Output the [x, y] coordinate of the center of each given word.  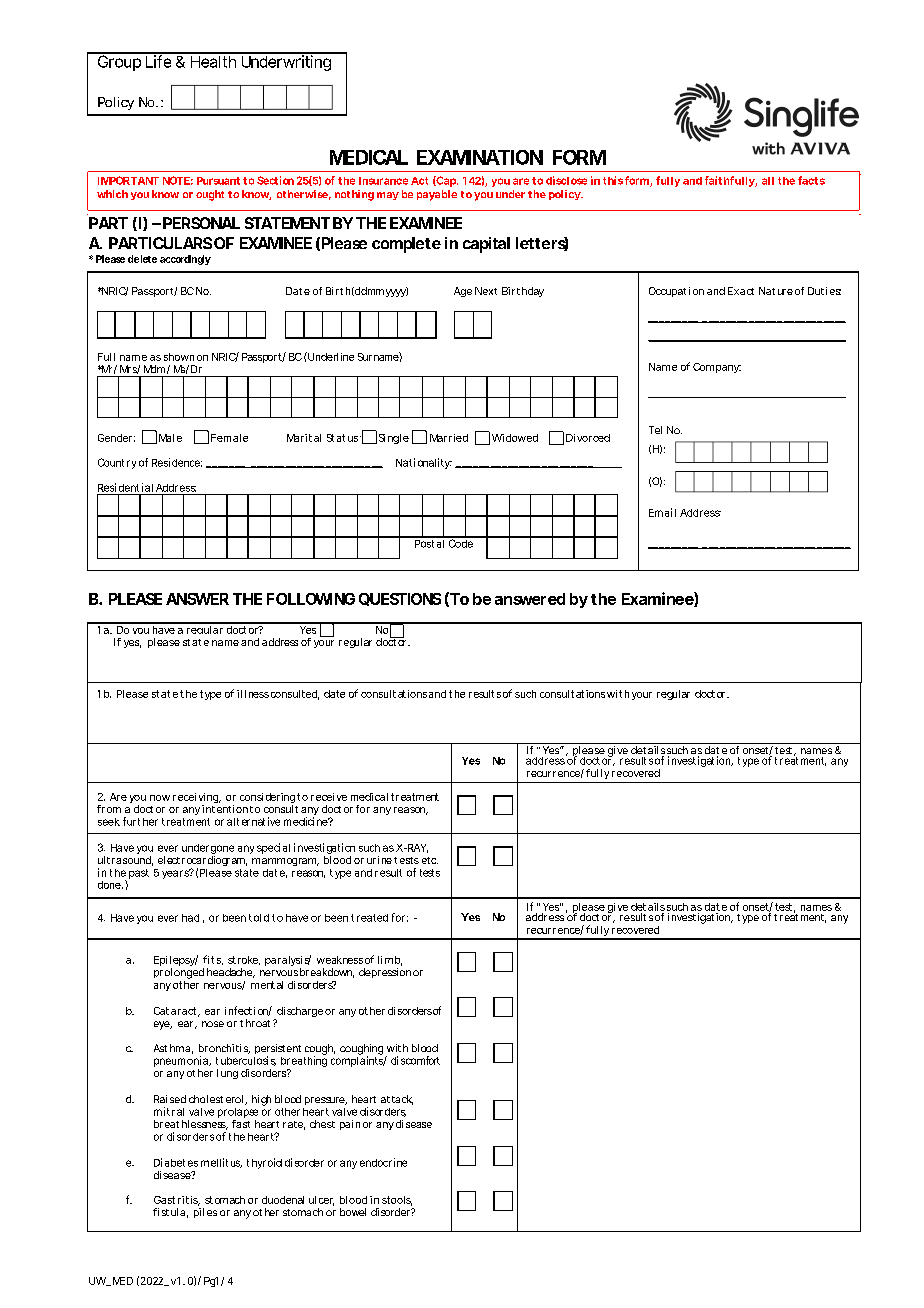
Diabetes [176, 1162]
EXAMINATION [480, 157]
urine [379, 860]
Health [214, 60]
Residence [177, 462]
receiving [197, 799]
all [768, 181]
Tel [655, 430]
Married [449, 438]
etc [430, 860]
